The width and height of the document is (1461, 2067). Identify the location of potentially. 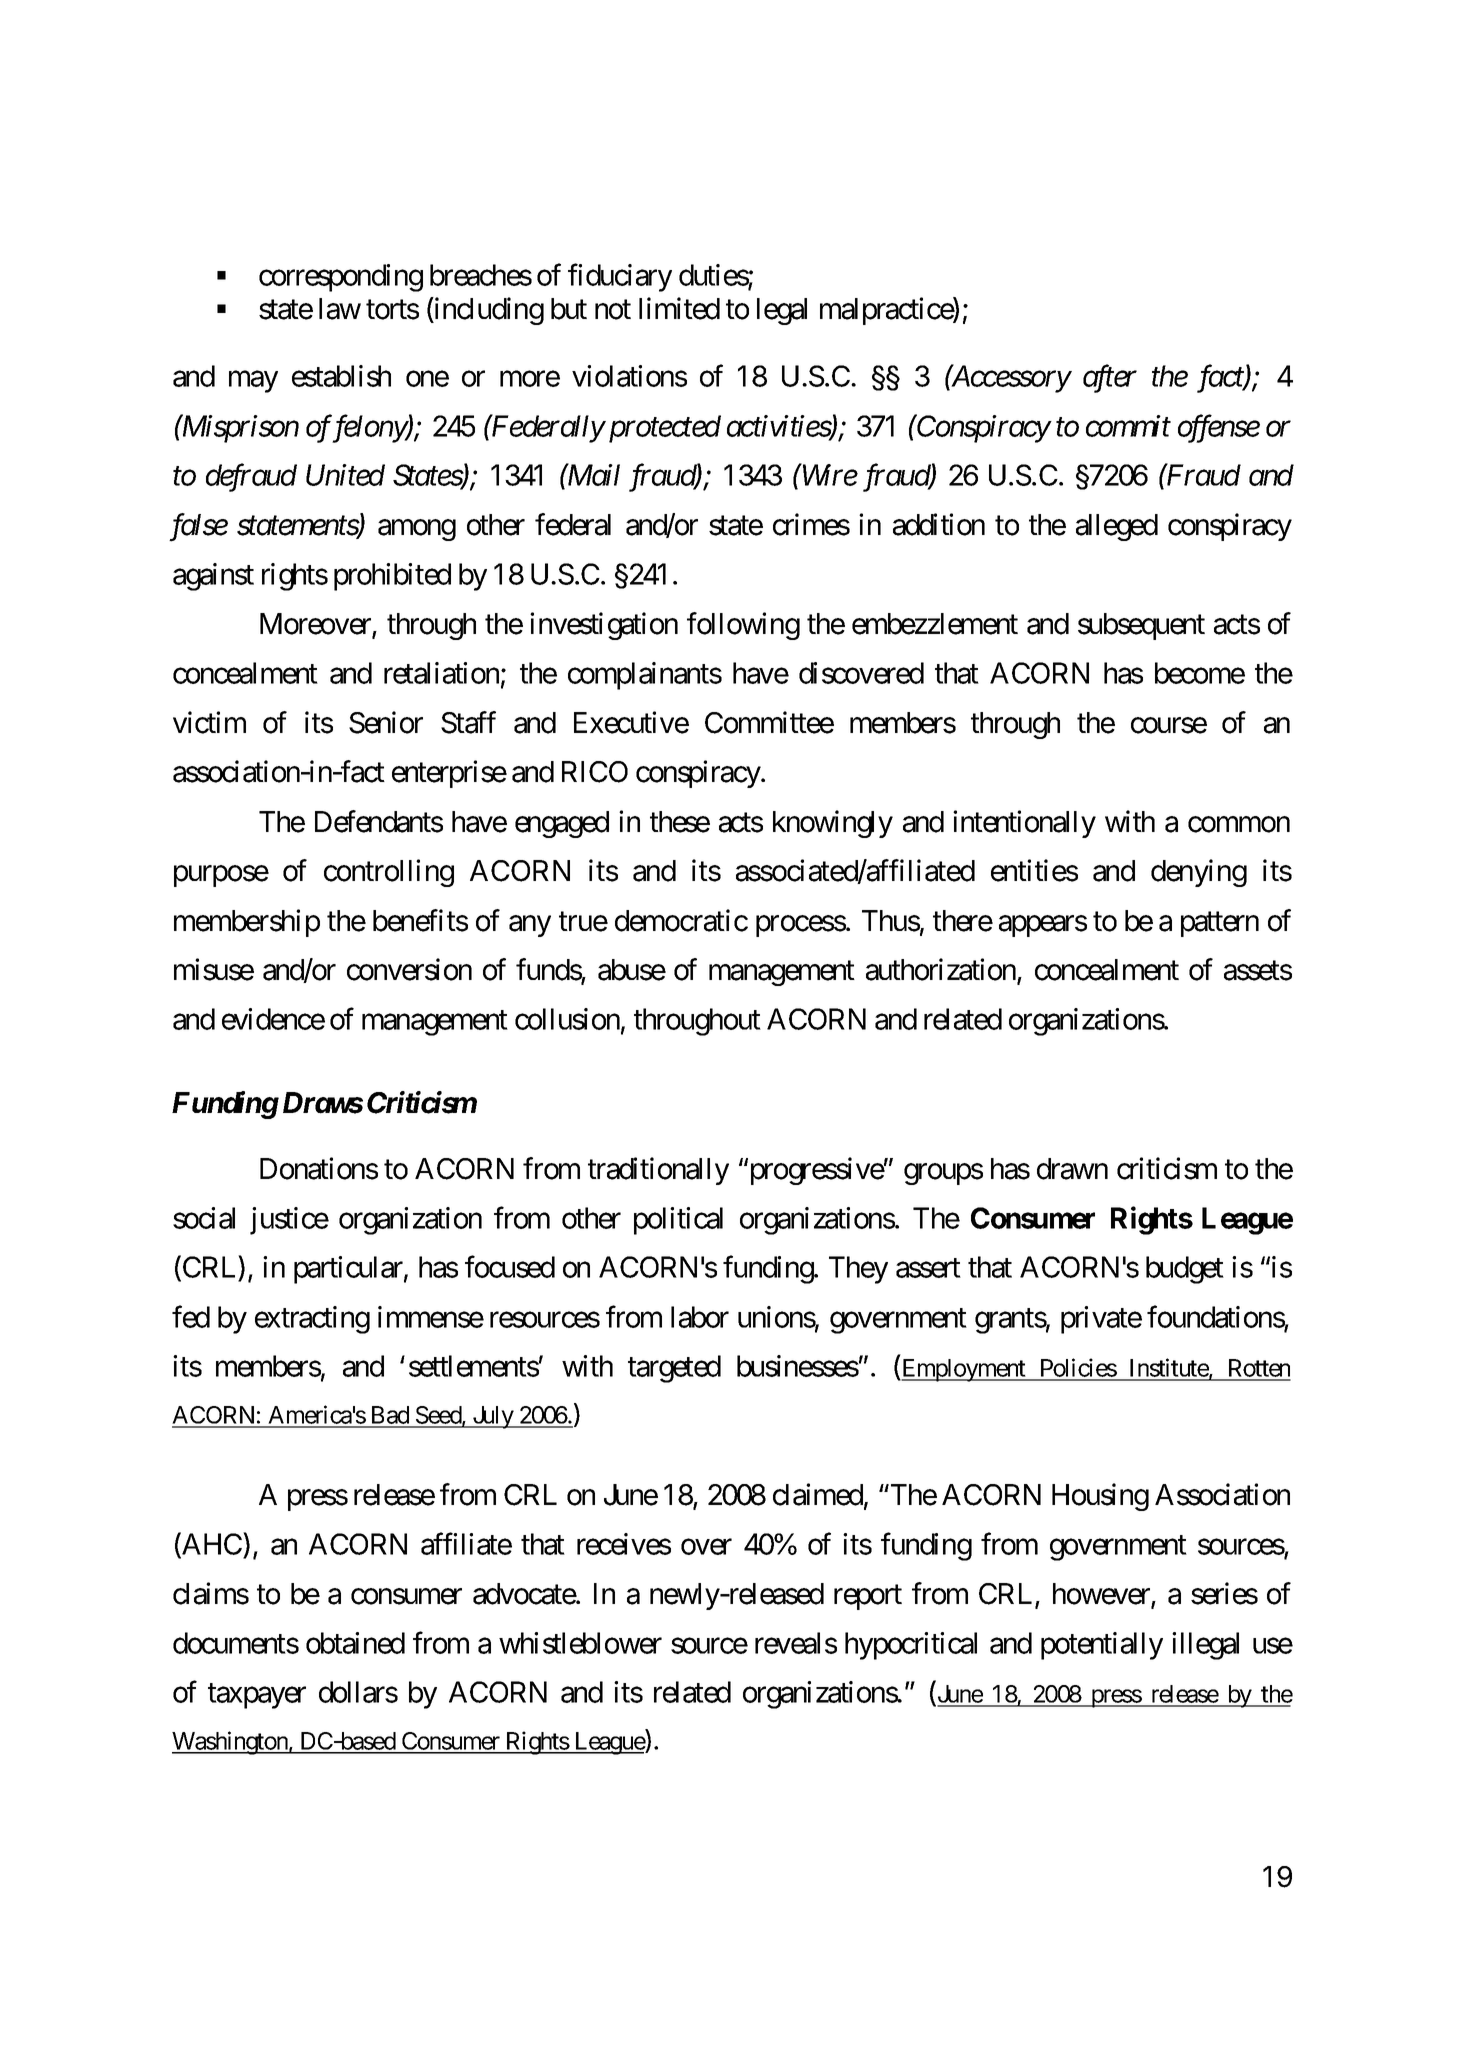
(1102, 1646).
